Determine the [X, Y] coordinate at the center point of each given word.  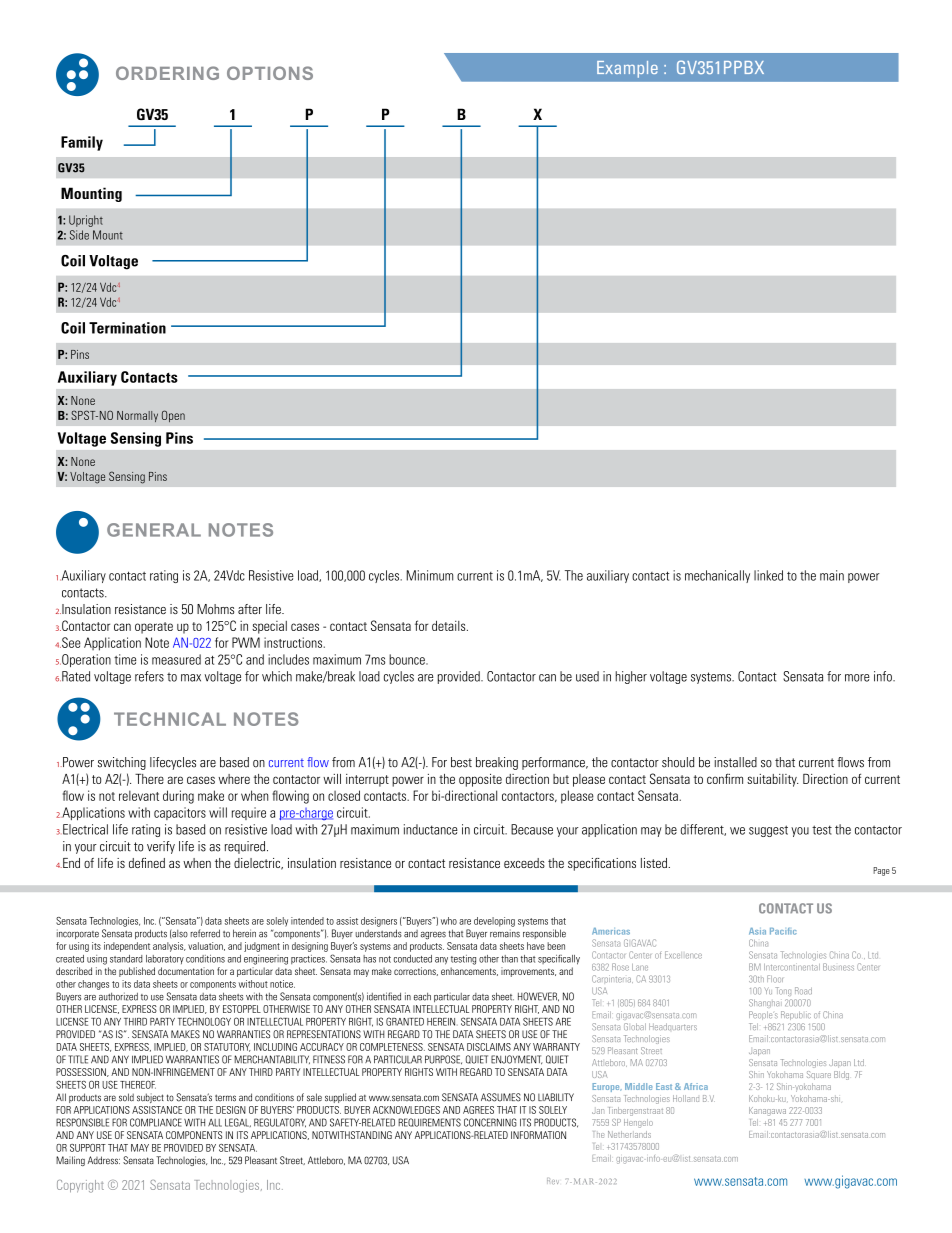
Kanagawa [767, 1111]
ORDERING [167, 73]
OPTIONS [270, 73]
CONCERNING [490, 1122]
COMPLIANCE [156, 1122]
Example [627, 69]
